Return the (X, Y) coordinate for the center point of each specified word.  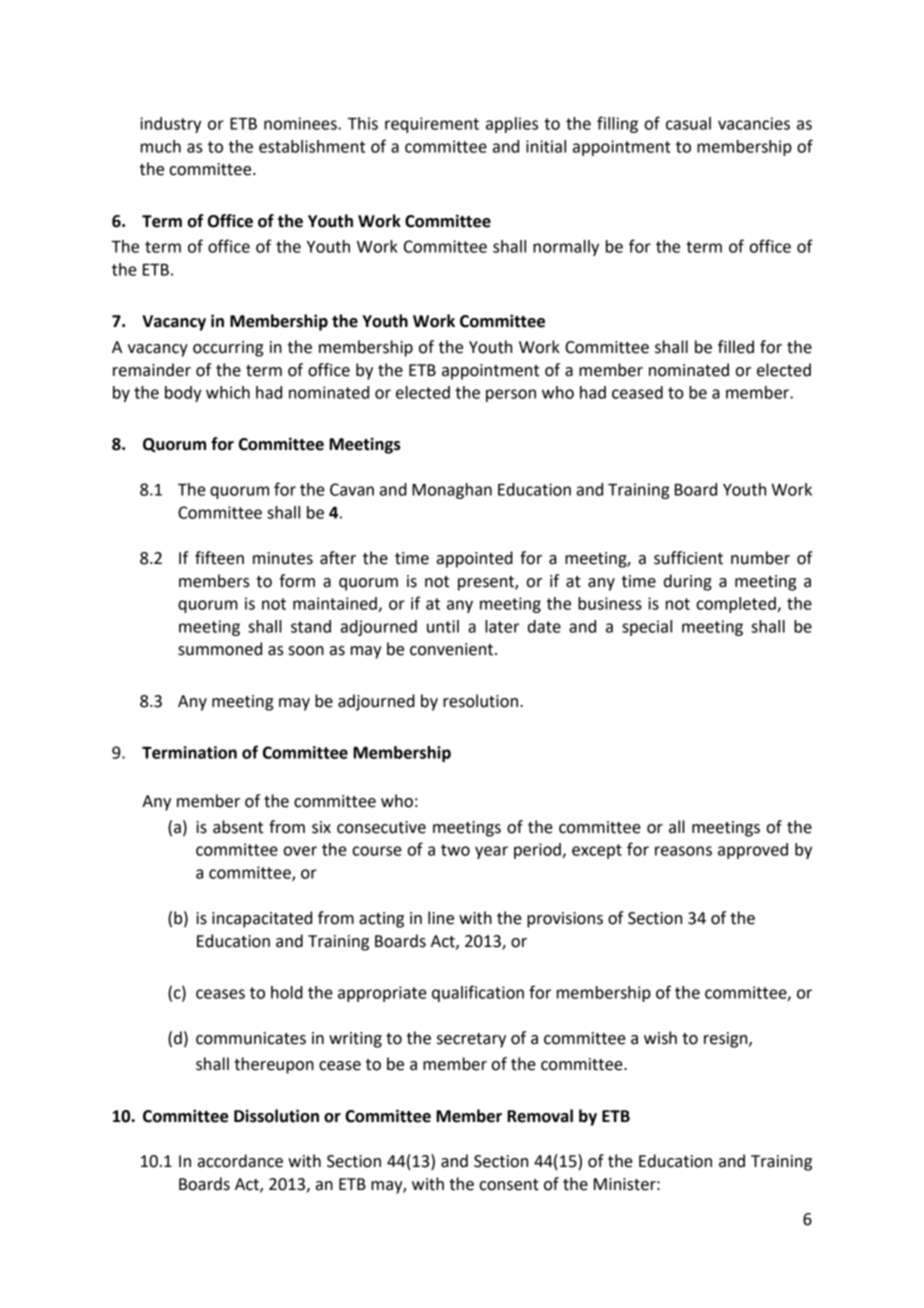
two (455, 850)
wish (660, 1038)
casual (688, 123)
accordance (240, 1161)
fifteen (219, 558)
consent (509, 1185)
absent (238, 827)
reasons (683, 851)
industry (170, 125)
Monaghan (452, 491)
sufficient (688, 558)
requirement (432, 125)
